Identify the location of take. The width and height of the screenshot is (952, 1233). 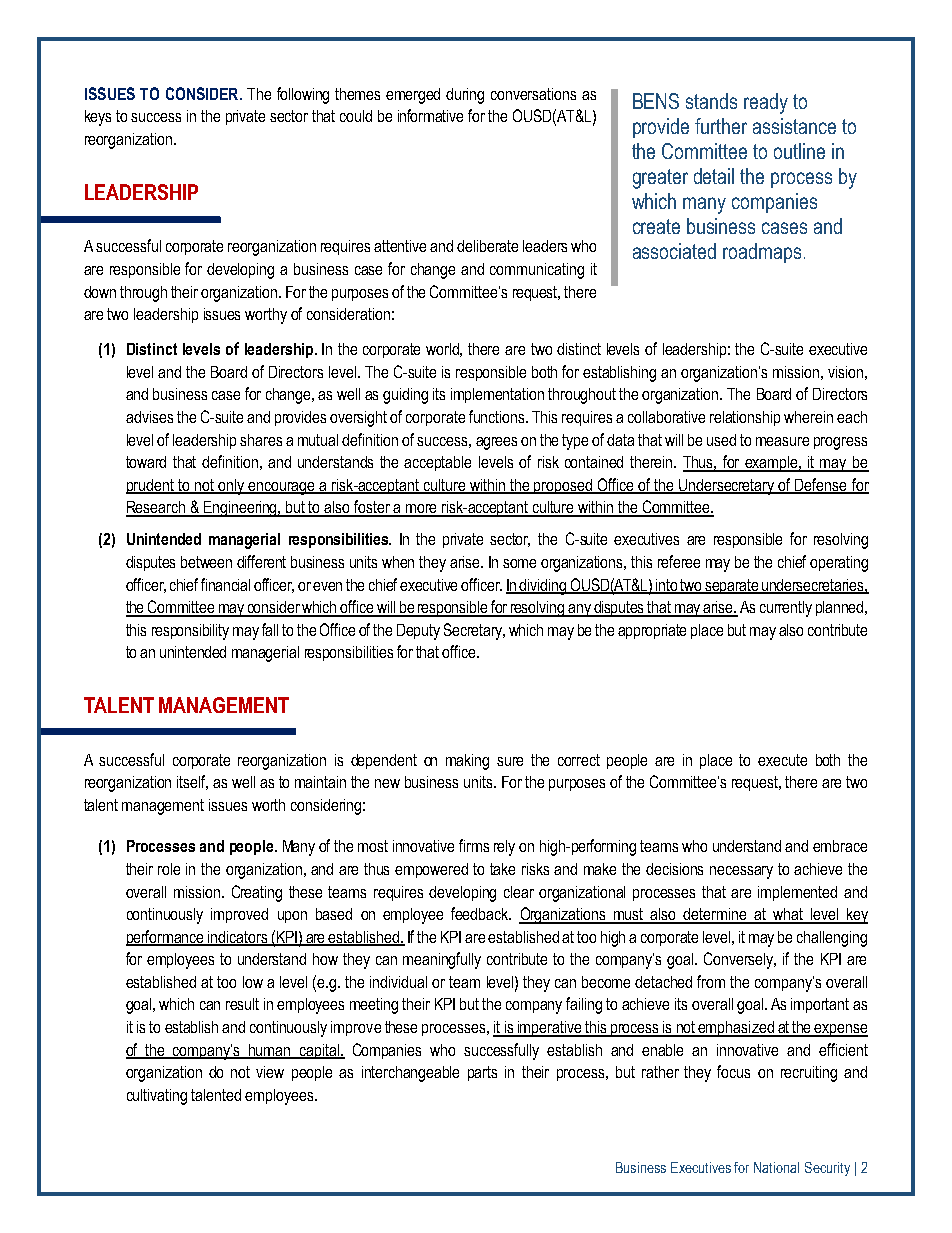
(502, 869).
